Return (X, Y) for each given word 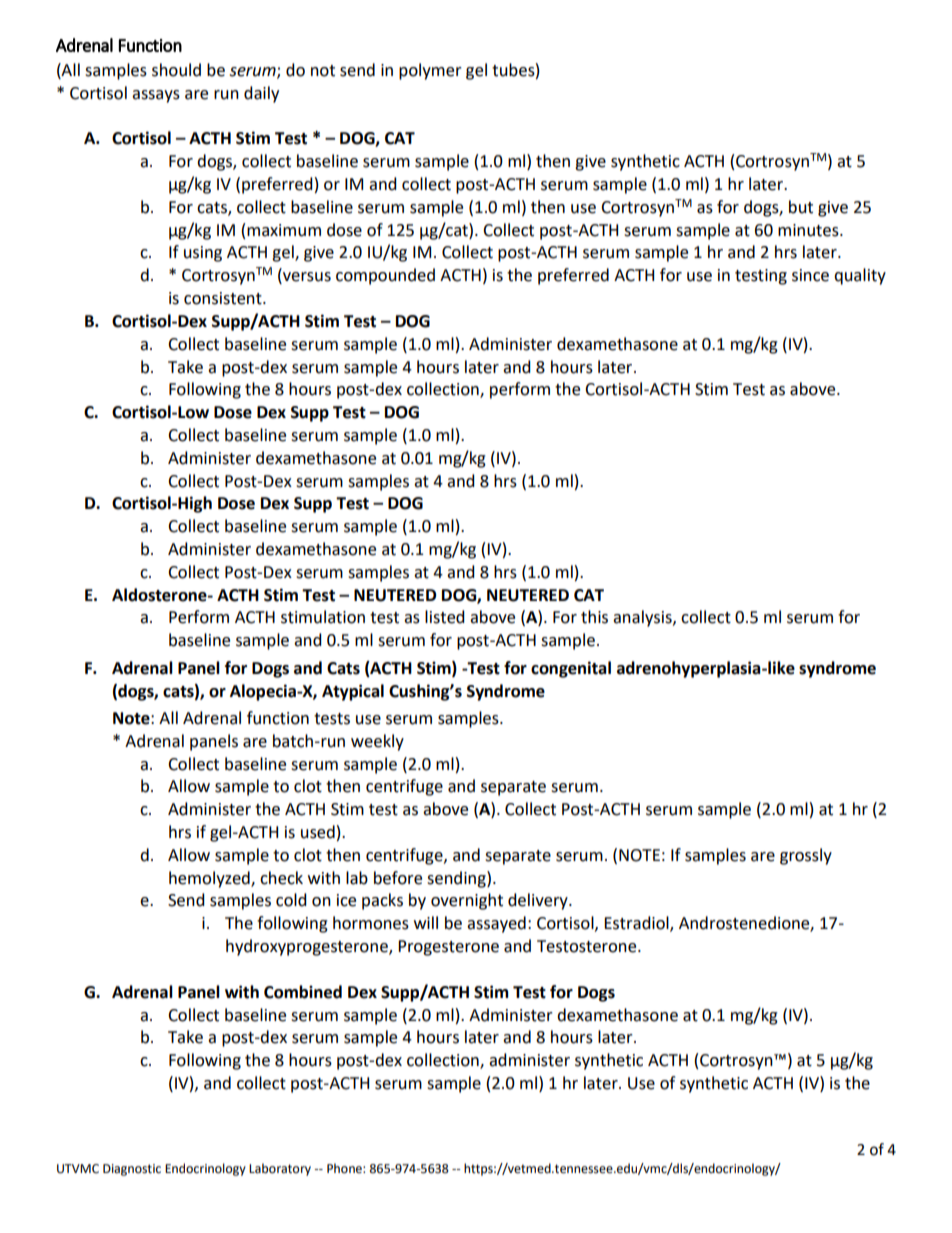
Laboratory (280, 1169)
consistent (224, 298)
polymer (430, 71)
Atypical (353, 692)
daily (261, 94)
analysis (643, 618)
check (281, 878)
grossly (806, 856)
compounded (385, 276)
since (810, 275)
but (801, 207)
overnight (467, 901)
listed (445, 617)
